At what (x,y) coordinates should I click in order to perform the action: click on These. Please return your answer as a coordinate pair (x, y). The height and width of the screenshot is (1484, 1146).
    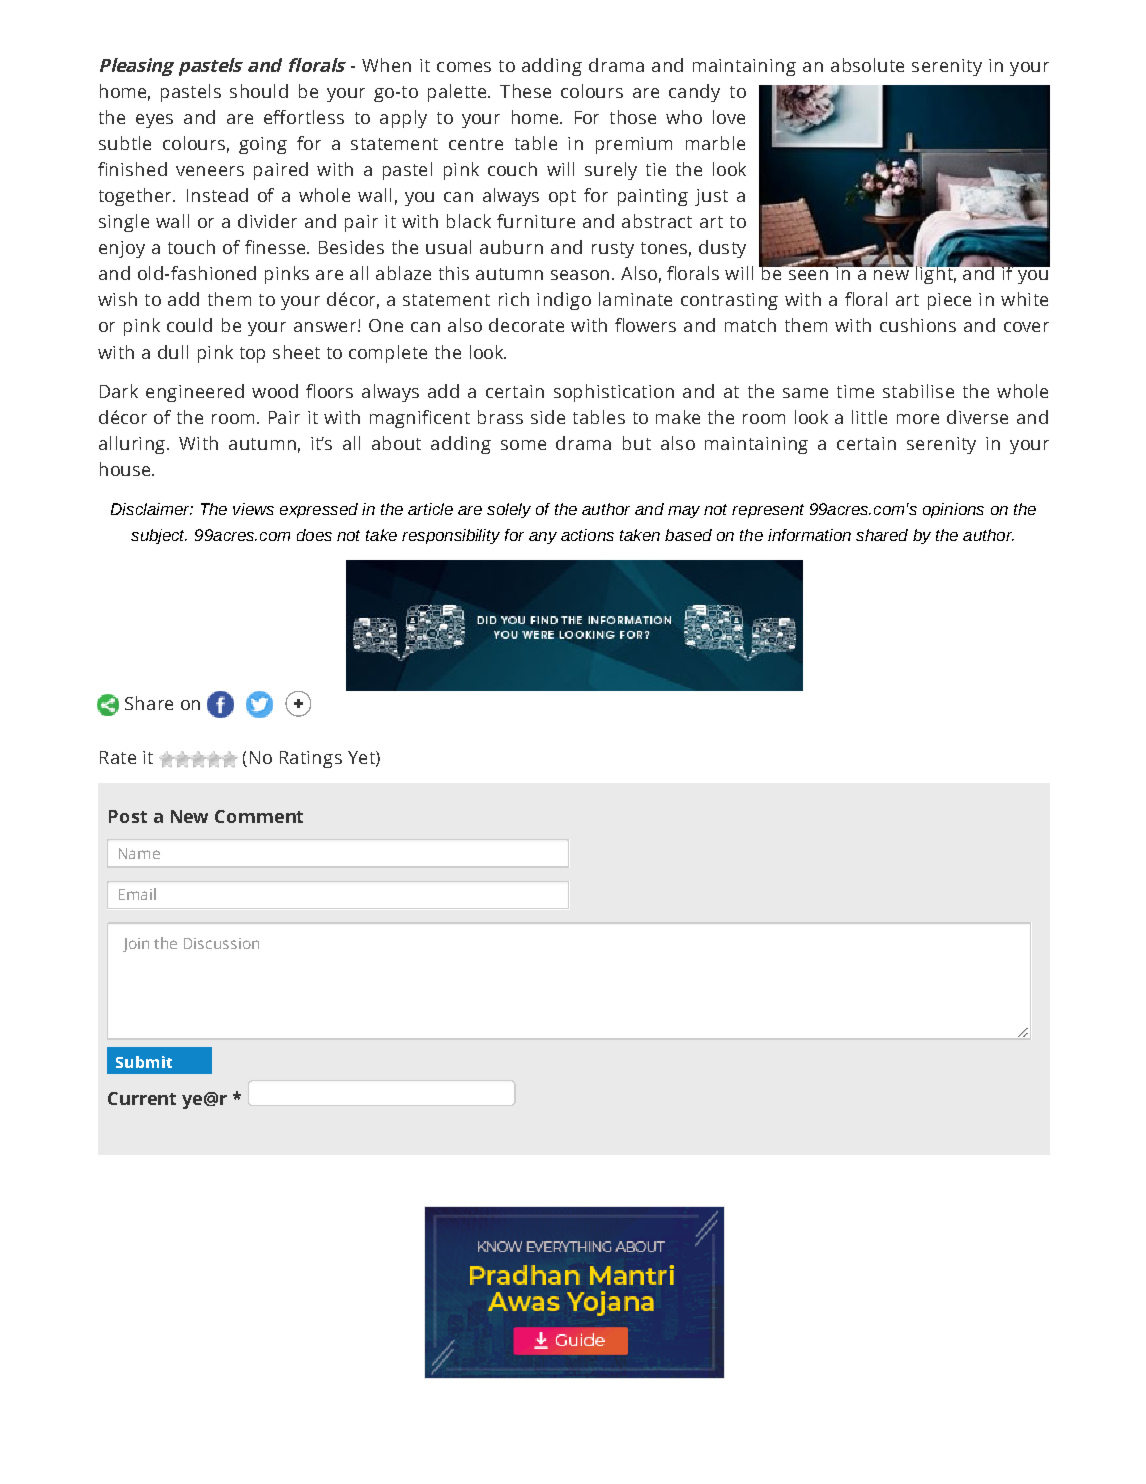
    Looking at the image, I should click on (525, 91).
